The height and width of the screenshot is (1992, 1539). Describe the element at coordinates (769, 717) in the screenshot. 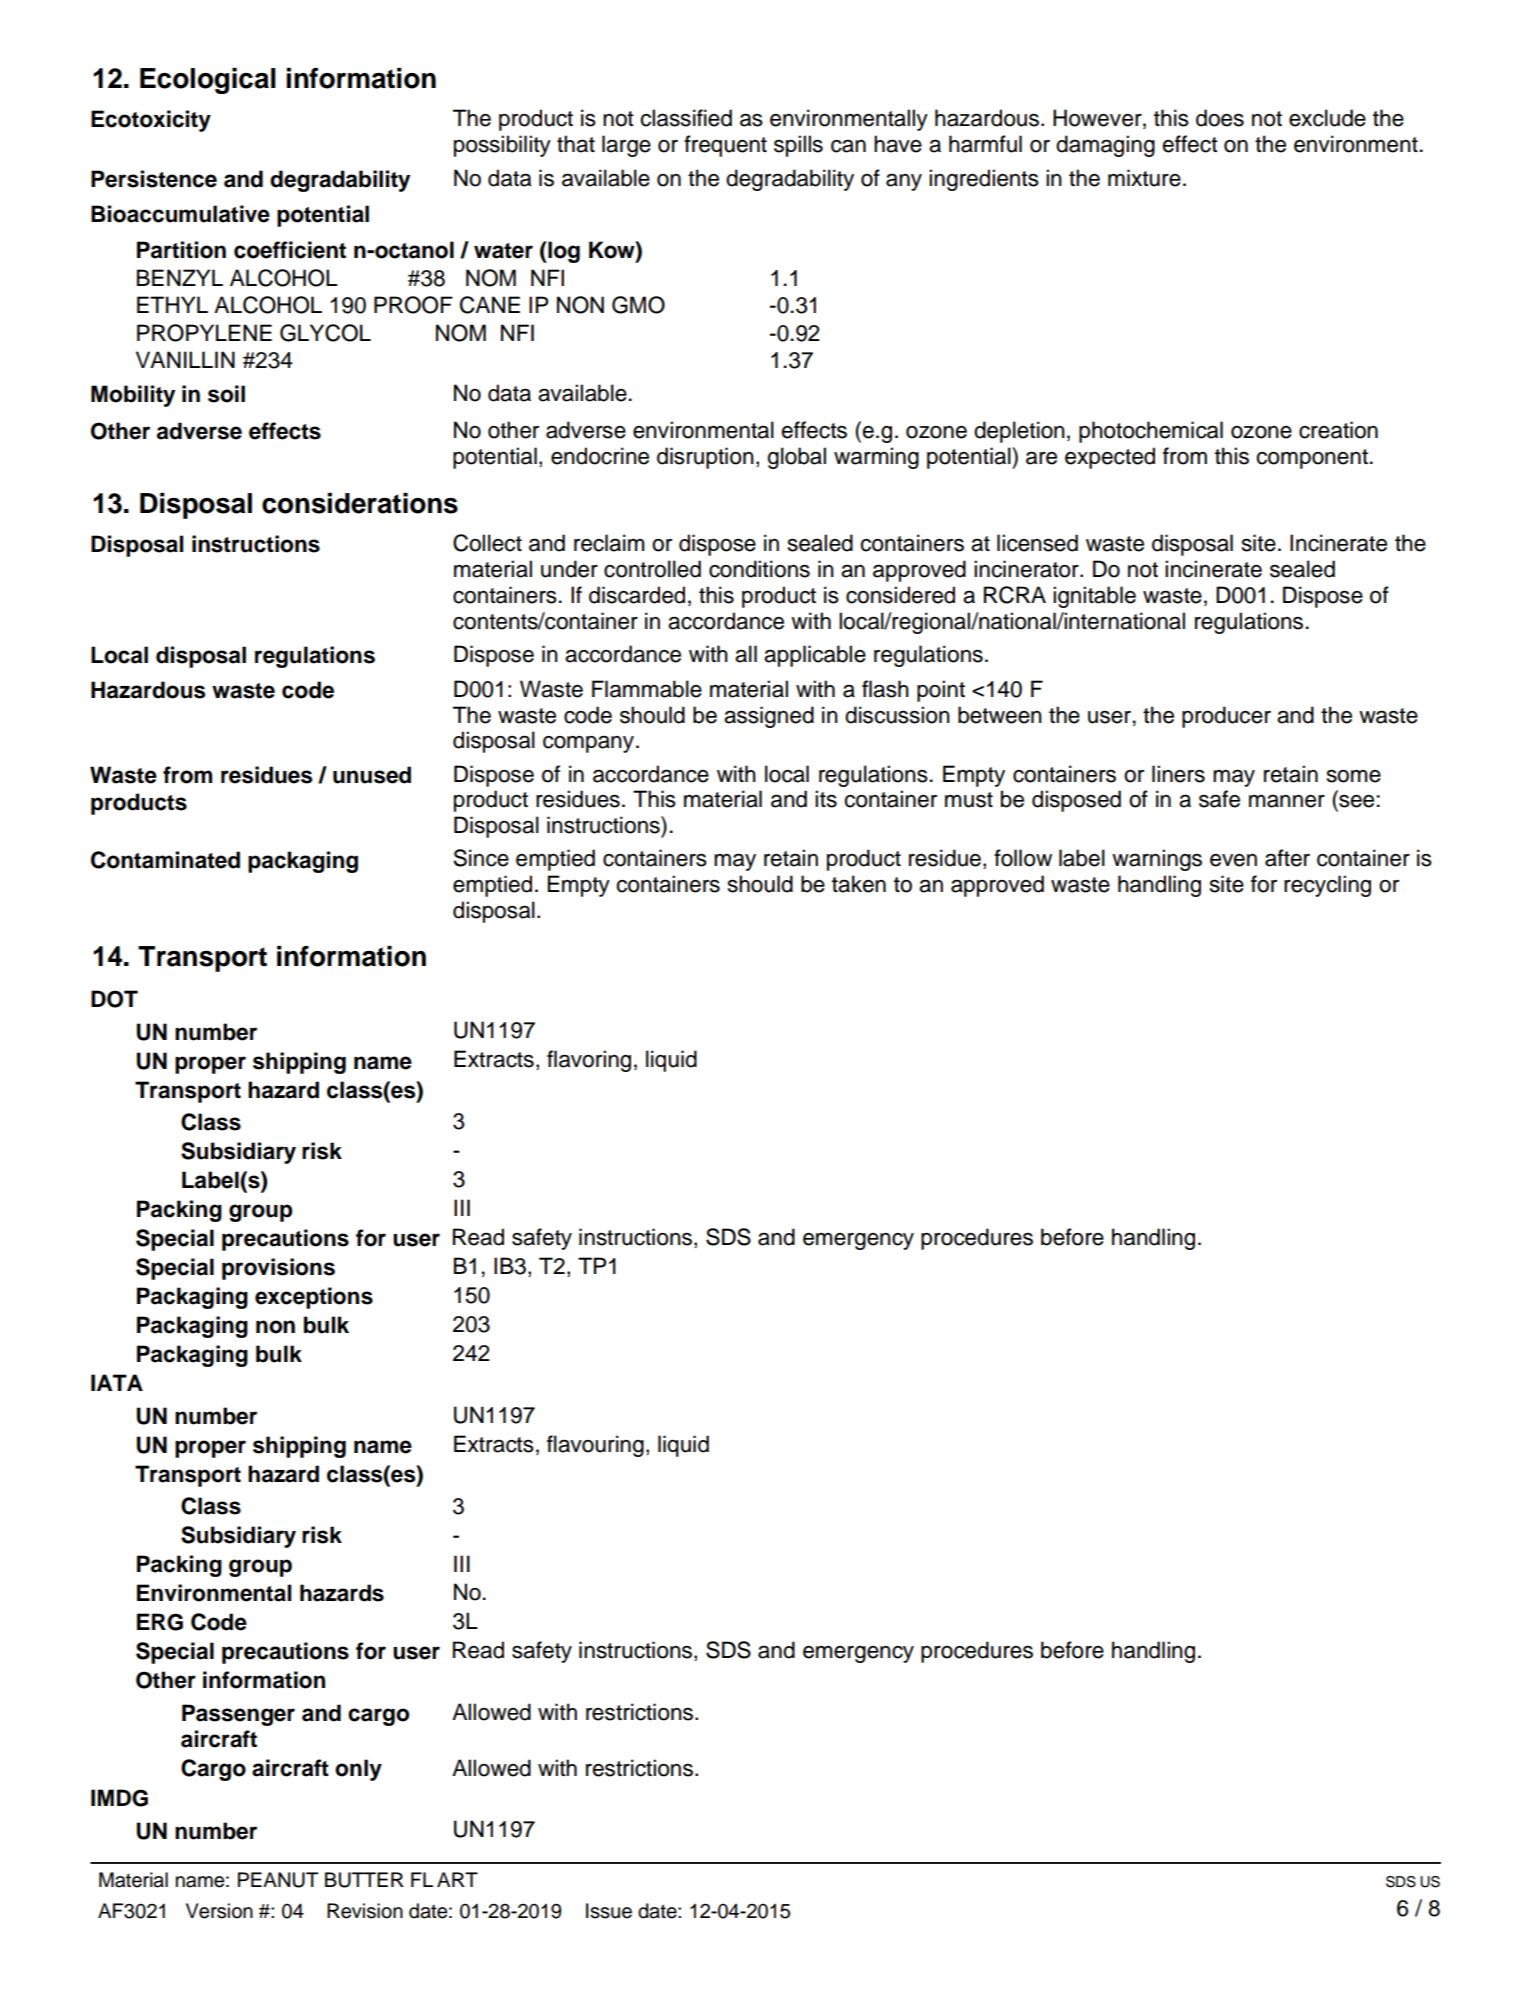

I see `assigned` at that location.
